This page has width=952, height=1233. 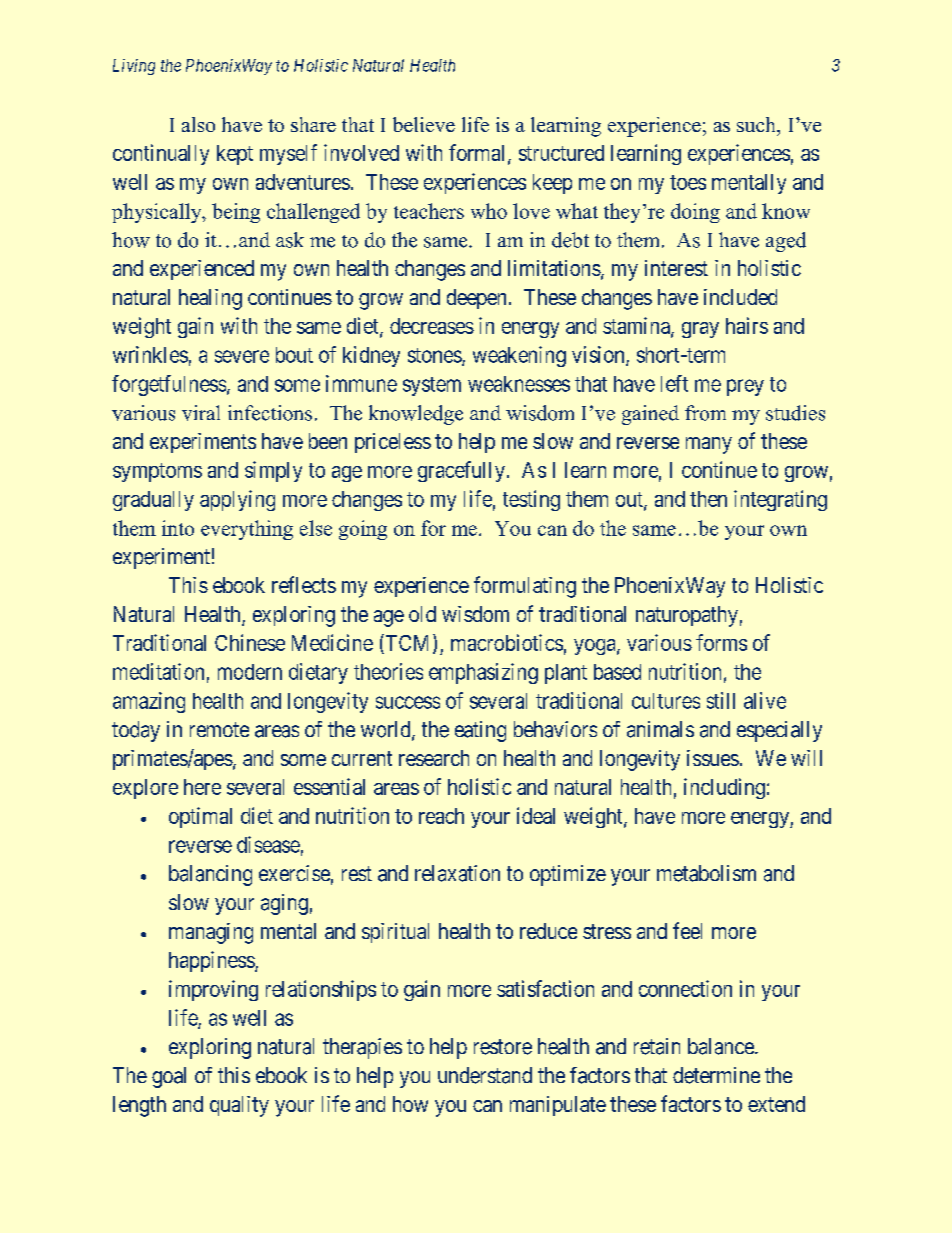 I want to click on believe, so click(x=424, y=124).
